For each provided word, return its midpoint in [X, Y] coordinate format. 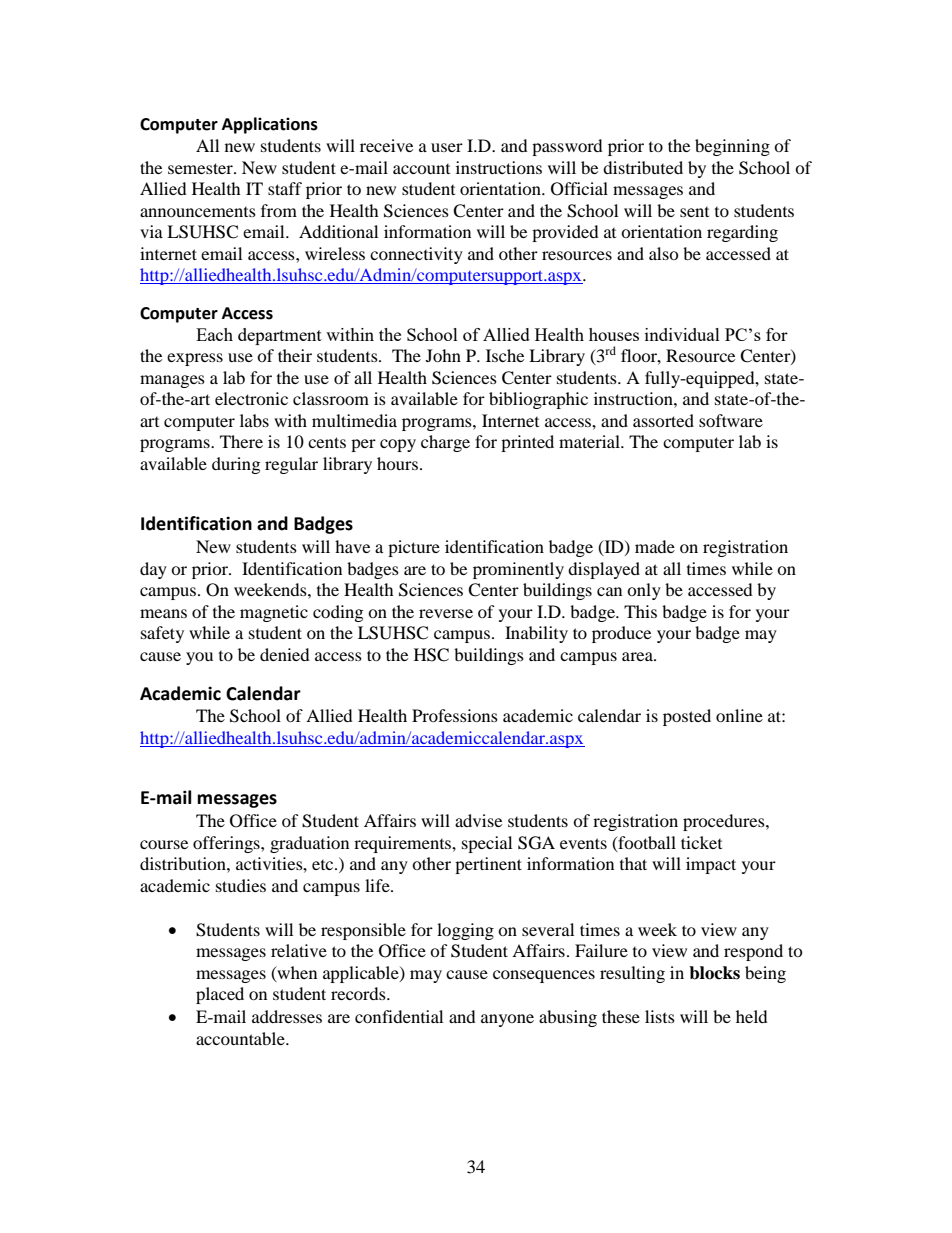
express [195, 359]
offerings [227, 844]
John [443, 355]
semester [201, 168]
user [447, 147]
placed [220, 995]
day [153, 570]
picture [414, 548]
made [655, 546]
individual [682, 334]
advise [478, 820]
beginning [732, 147]
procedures [725, 822]
